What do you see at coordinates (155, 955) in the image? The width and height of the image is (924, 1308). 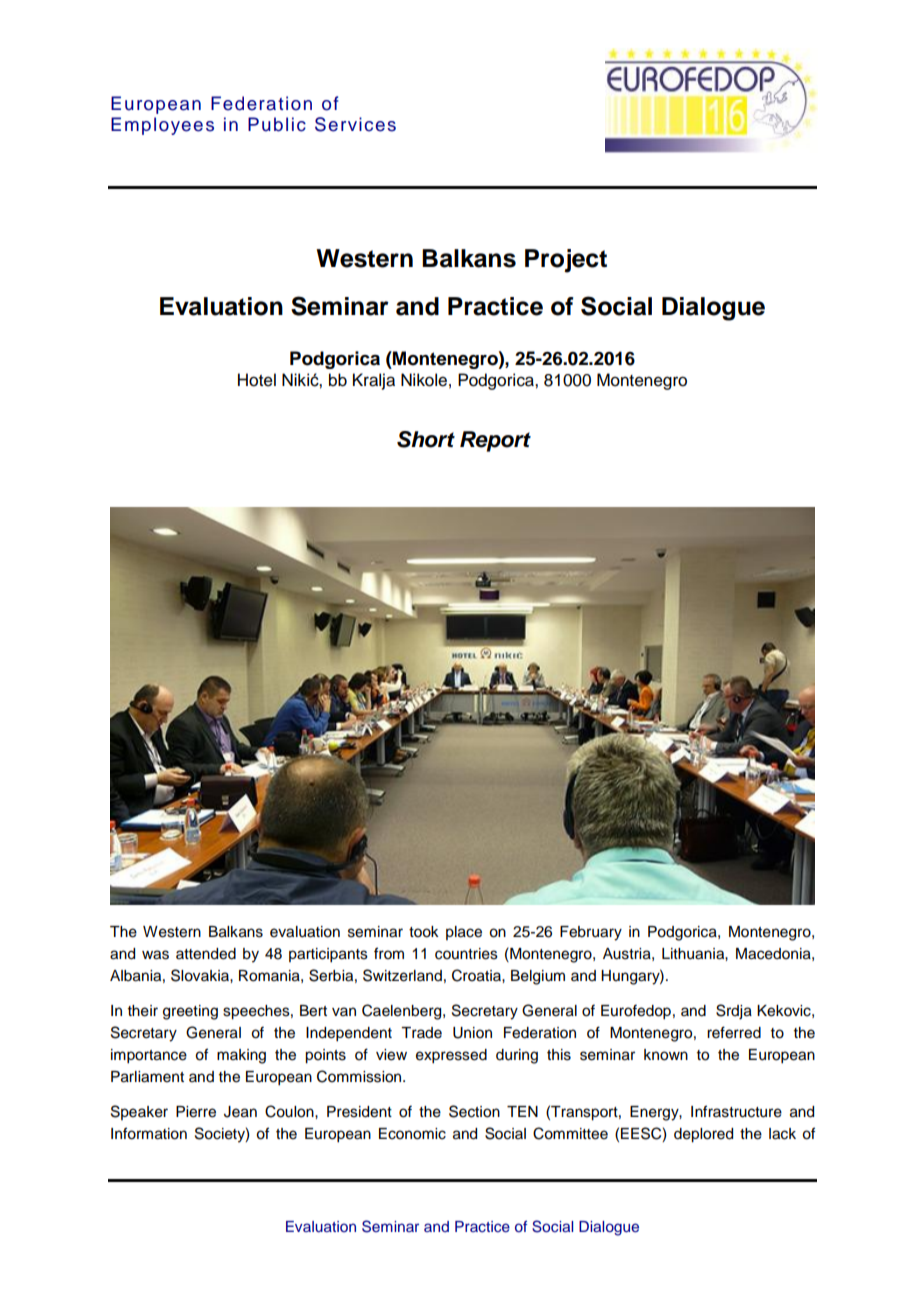 I see `was` at bounding box center [155, 955].
